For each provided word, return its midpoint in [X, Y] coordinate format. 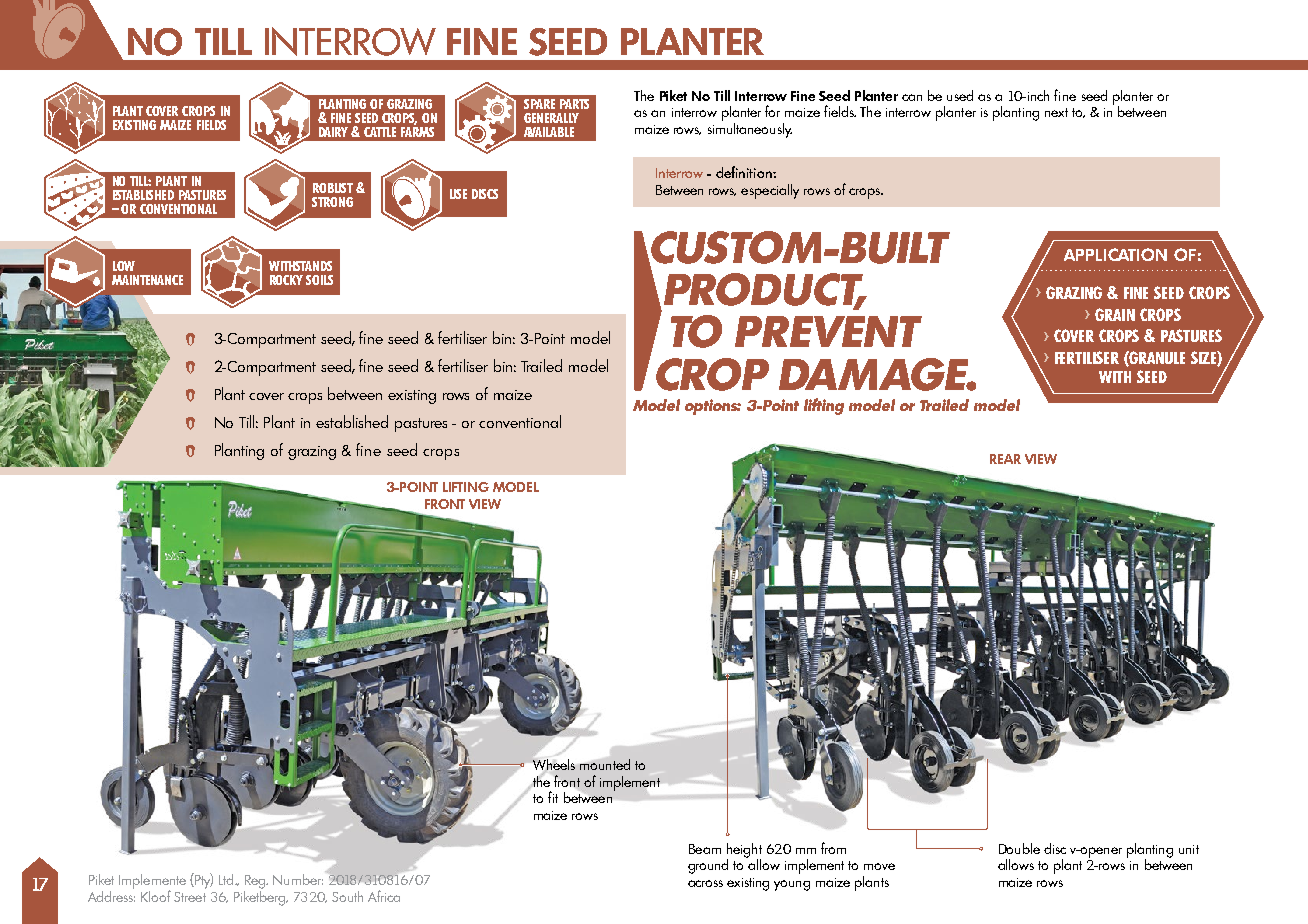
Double [1019, 848]
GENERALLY [551, 118]
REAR [1005, 459]
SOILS [319, 280]
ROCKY [286, 280]
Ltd [227, 879]
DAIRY [333, 132]
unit [1189, 849]
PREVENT [828, 331]
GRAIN [1115, 314]
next [1056, 112]
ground [708, 866]
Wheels [554, 764]
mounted [605, 764]
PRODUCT [764, 290]
